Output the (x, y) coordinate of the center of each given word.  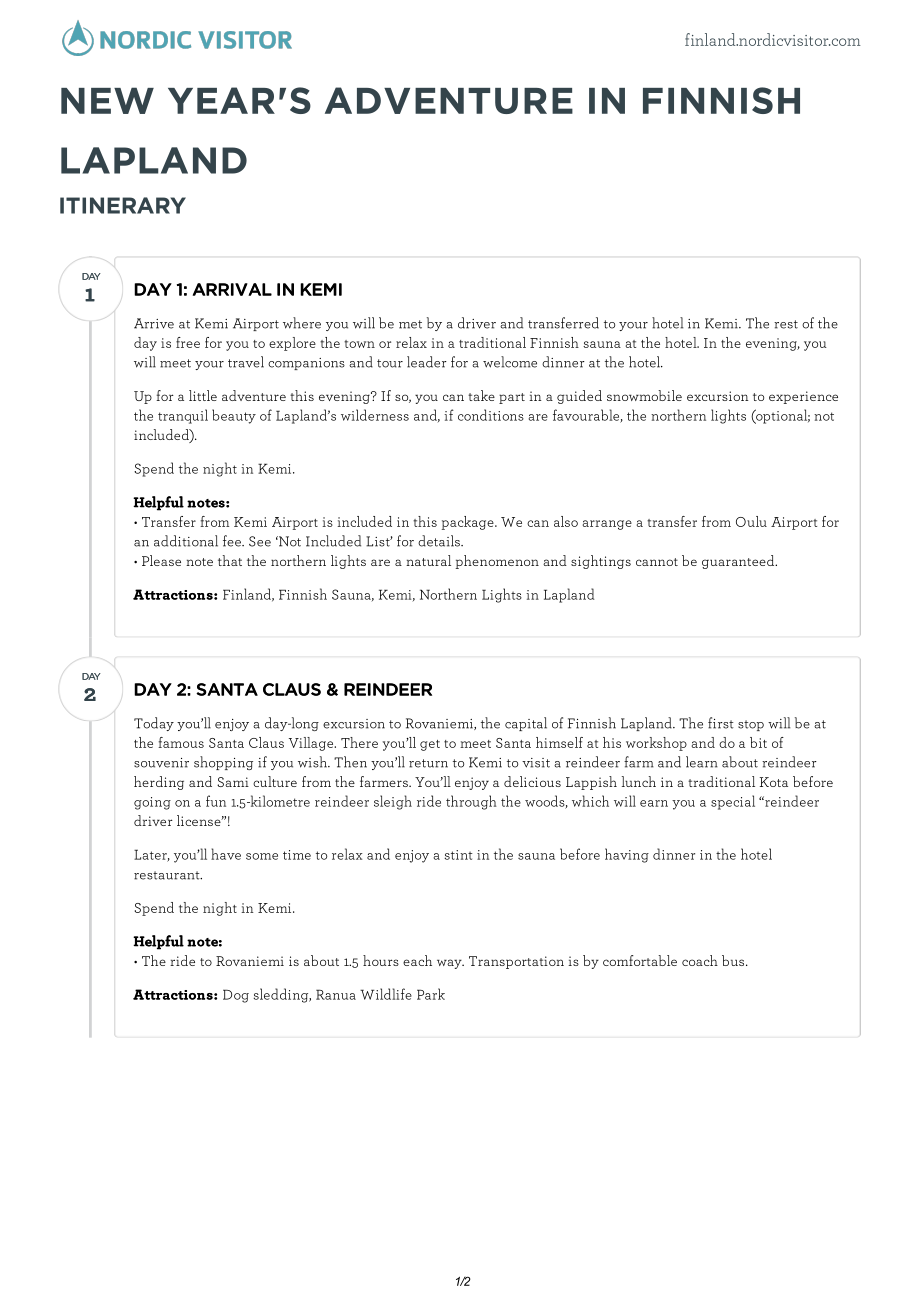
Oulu (751, 521)
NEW (107, 100)
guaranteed (739, 562)
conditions (491, 415)
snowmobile (644, 395)
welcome (510, 362)
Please (161, 560)
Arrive (154, 323)
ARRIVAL (232, 289)
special (733, 802)
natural (428, 560)
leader (427, 362)
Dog (236, 996)
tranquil (183, 416)
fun (216, 801)
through (471, 802)
